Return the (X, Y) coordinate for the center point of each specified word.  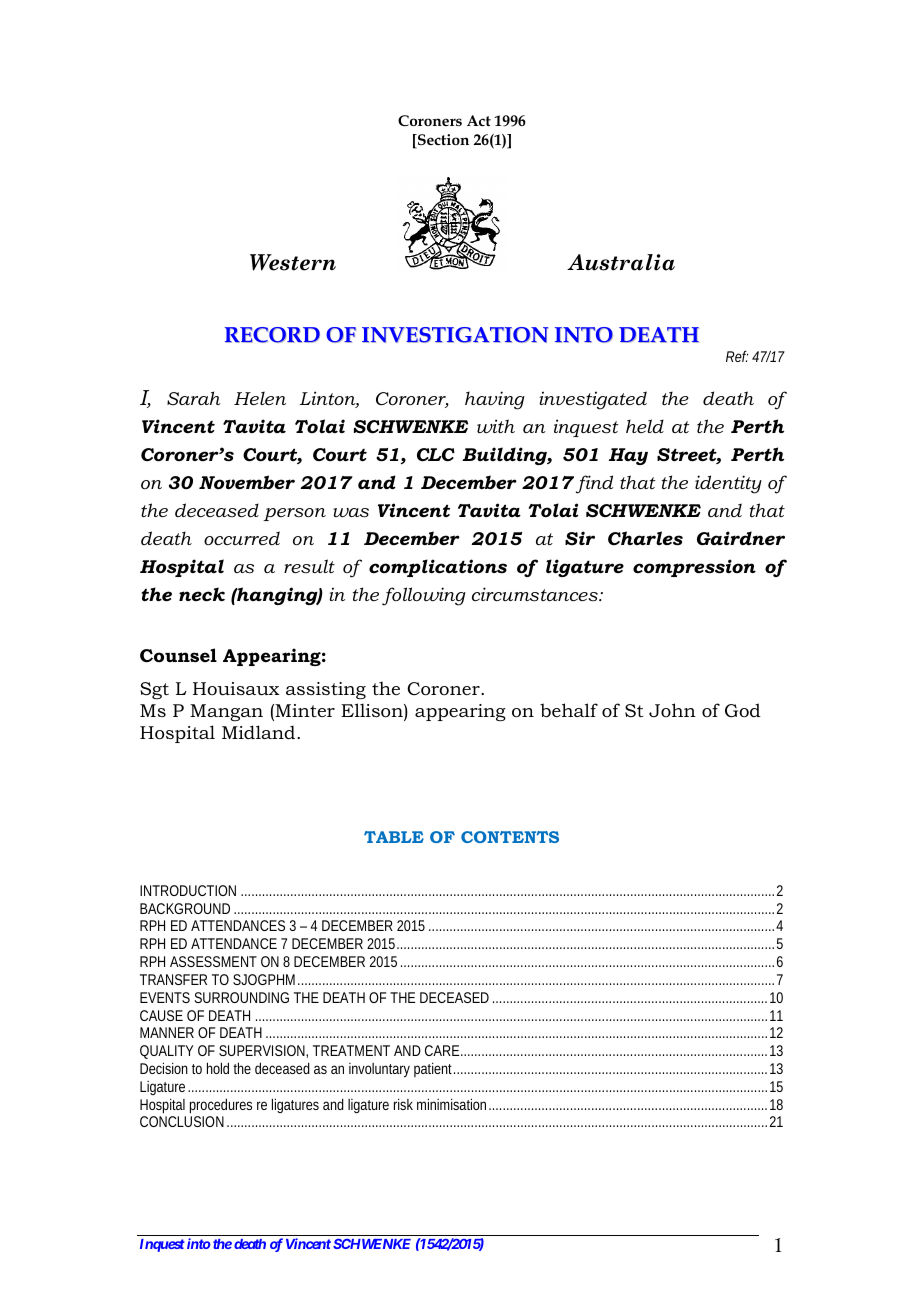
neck (202, 594)
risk (403, 1104)
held (645, 426)
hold (218, 1068)
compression (694, 568)
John (672, 710)
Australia (621, 262)
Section (442, 141)
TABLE (394, 837)
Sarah (193, 398)
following (424, 596)
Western (293, 262)
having (495, 400)
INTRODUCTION (188, 890)
